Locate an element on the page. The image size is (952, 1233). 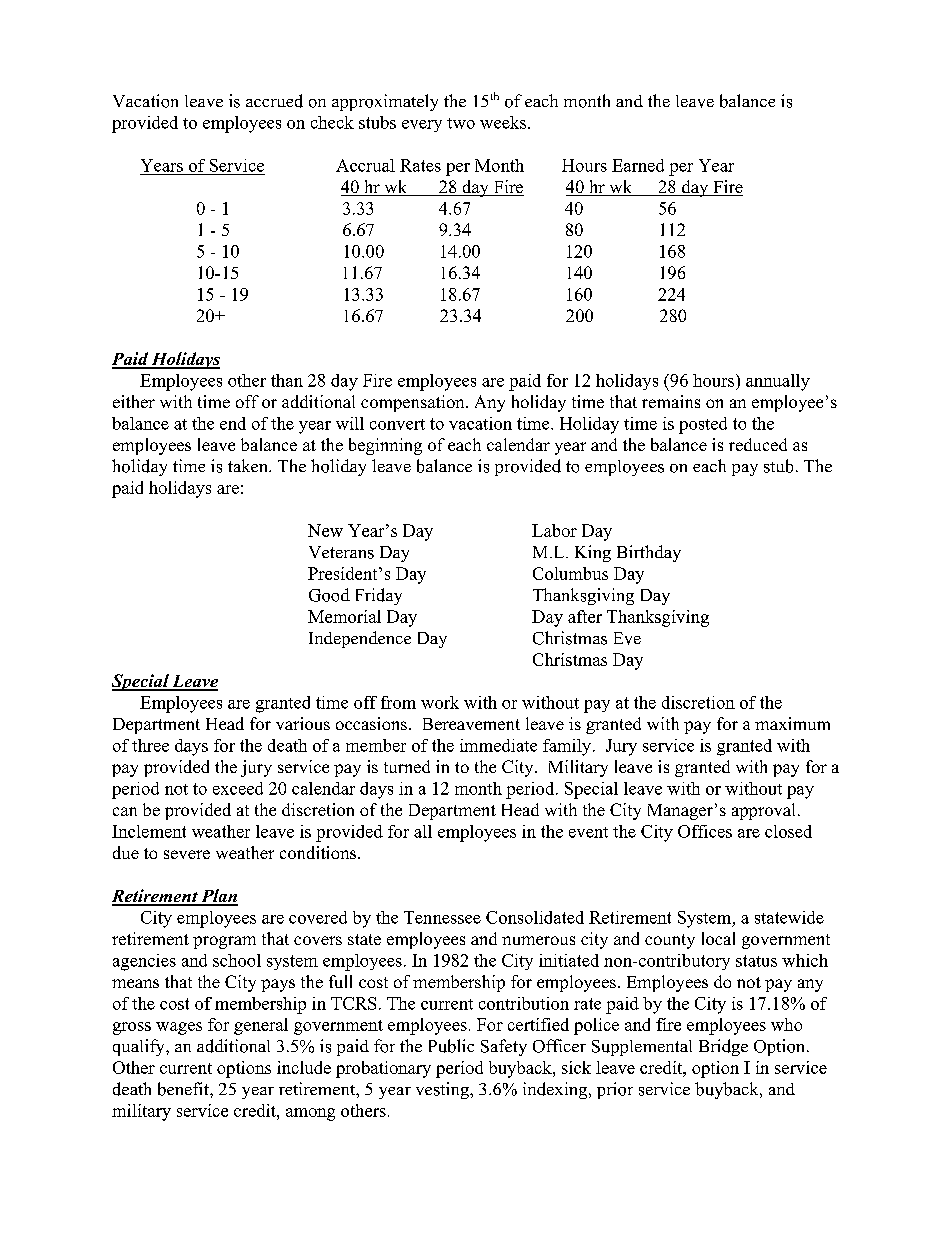
accrued is located at coordinates (274, 101).
